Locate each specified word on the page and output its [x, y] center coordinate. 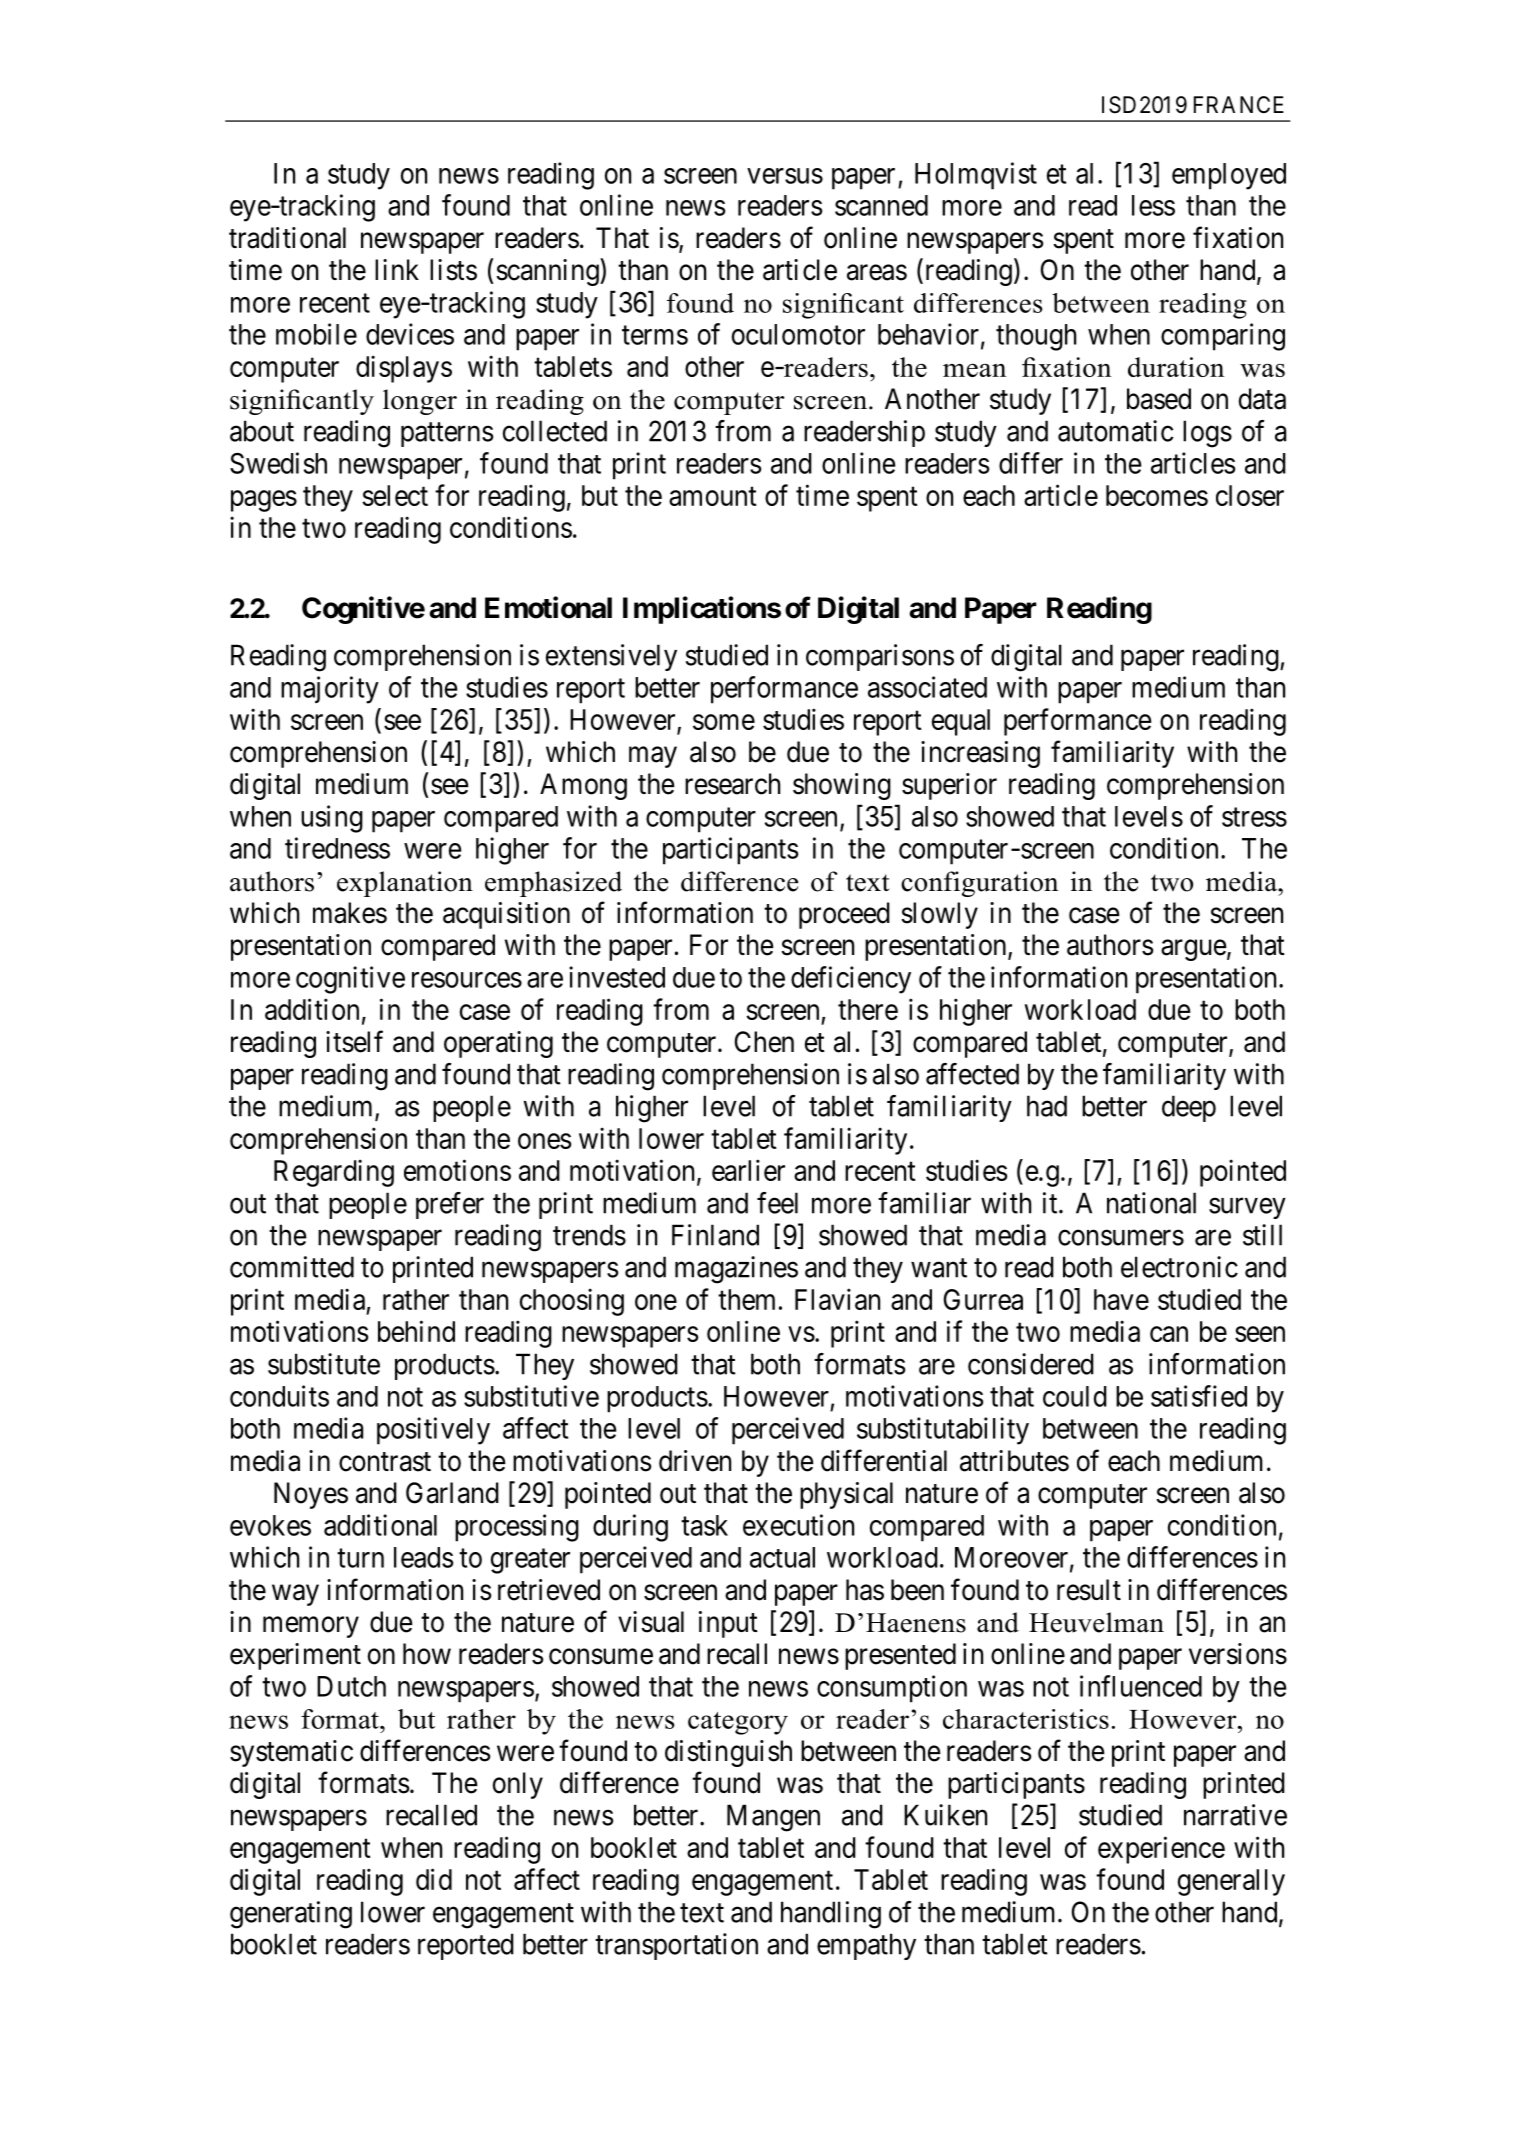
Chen [764, 1042]
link [397, 269]
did [434, 1879]
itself [354, 1041]
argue [1194, 950]
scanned [881, 205]
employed [1229, 176]
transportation [676, 1946]
